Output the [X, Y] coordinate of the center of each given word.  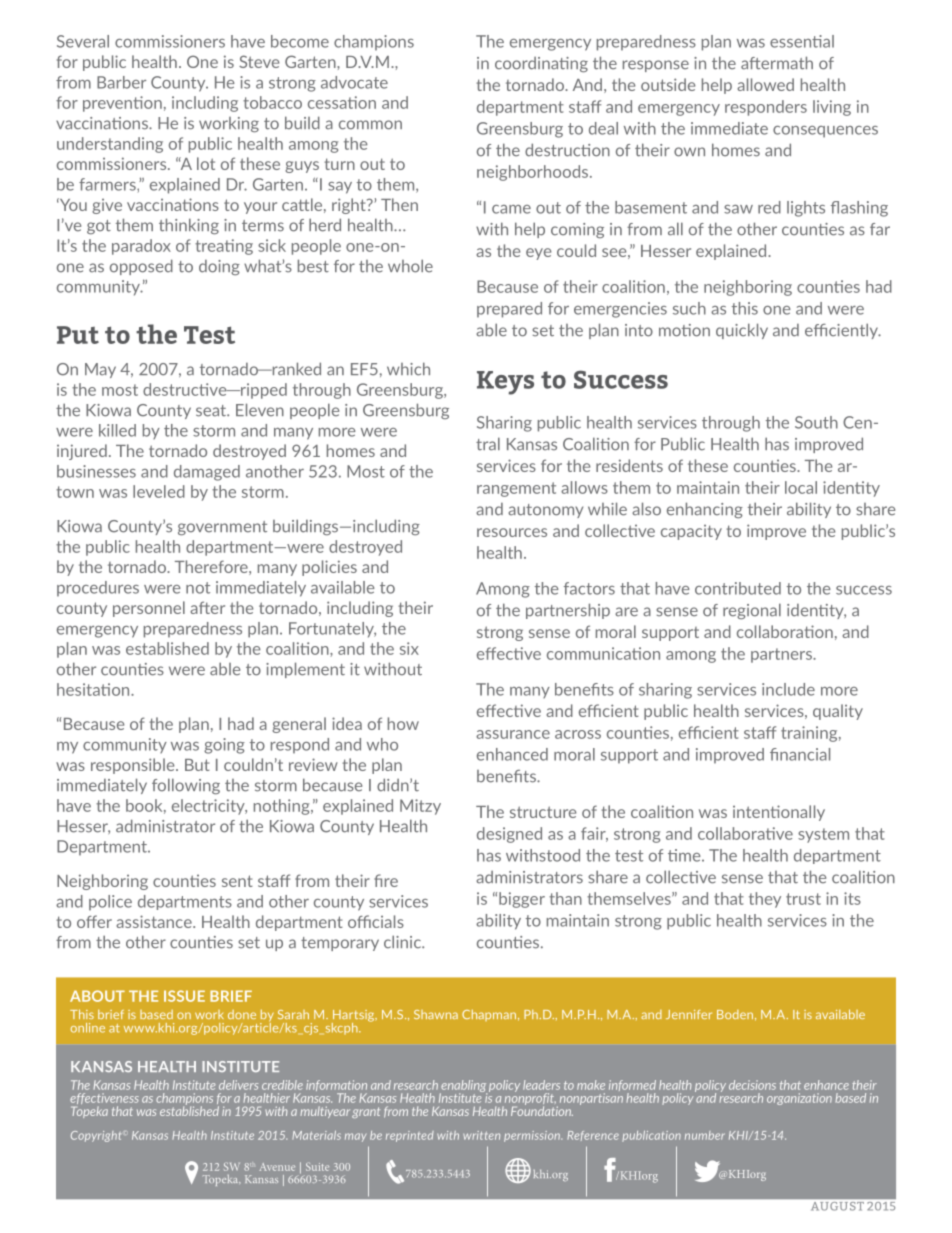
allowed [765, 84]
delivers [238, 1085]
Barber [121, 82]
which [408, 369]
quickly [742, 331]
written [481, 1135]
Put [78, 335]
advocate [354, 82]
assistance [155, 921]
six [409, 648]
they [765, 900]
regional [752, 611]
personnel [149, 609]
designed [509, 835]
